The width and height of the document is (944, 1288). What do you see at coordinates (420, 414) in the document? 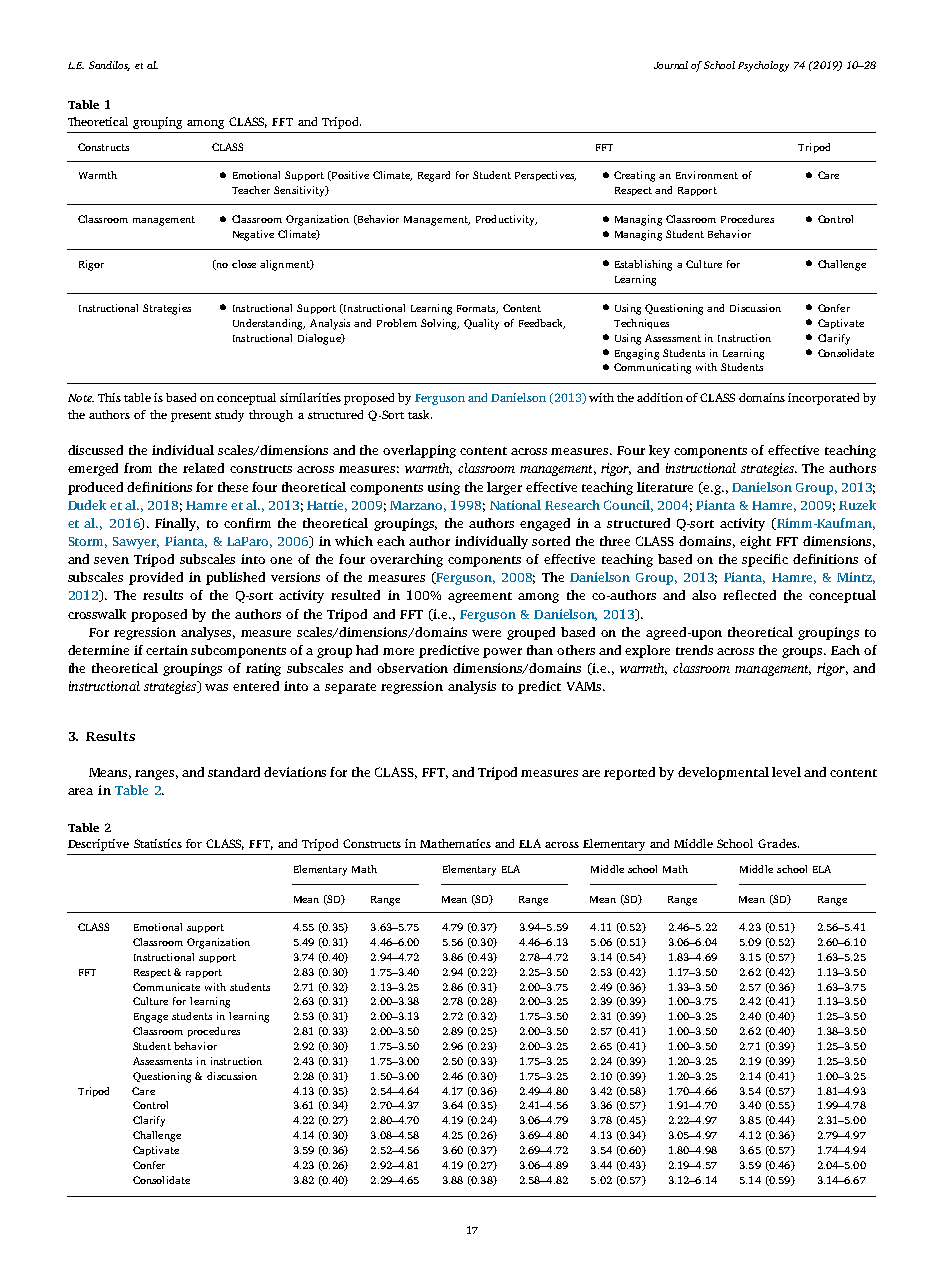
I see `task` at bounding box center [420, 414].
